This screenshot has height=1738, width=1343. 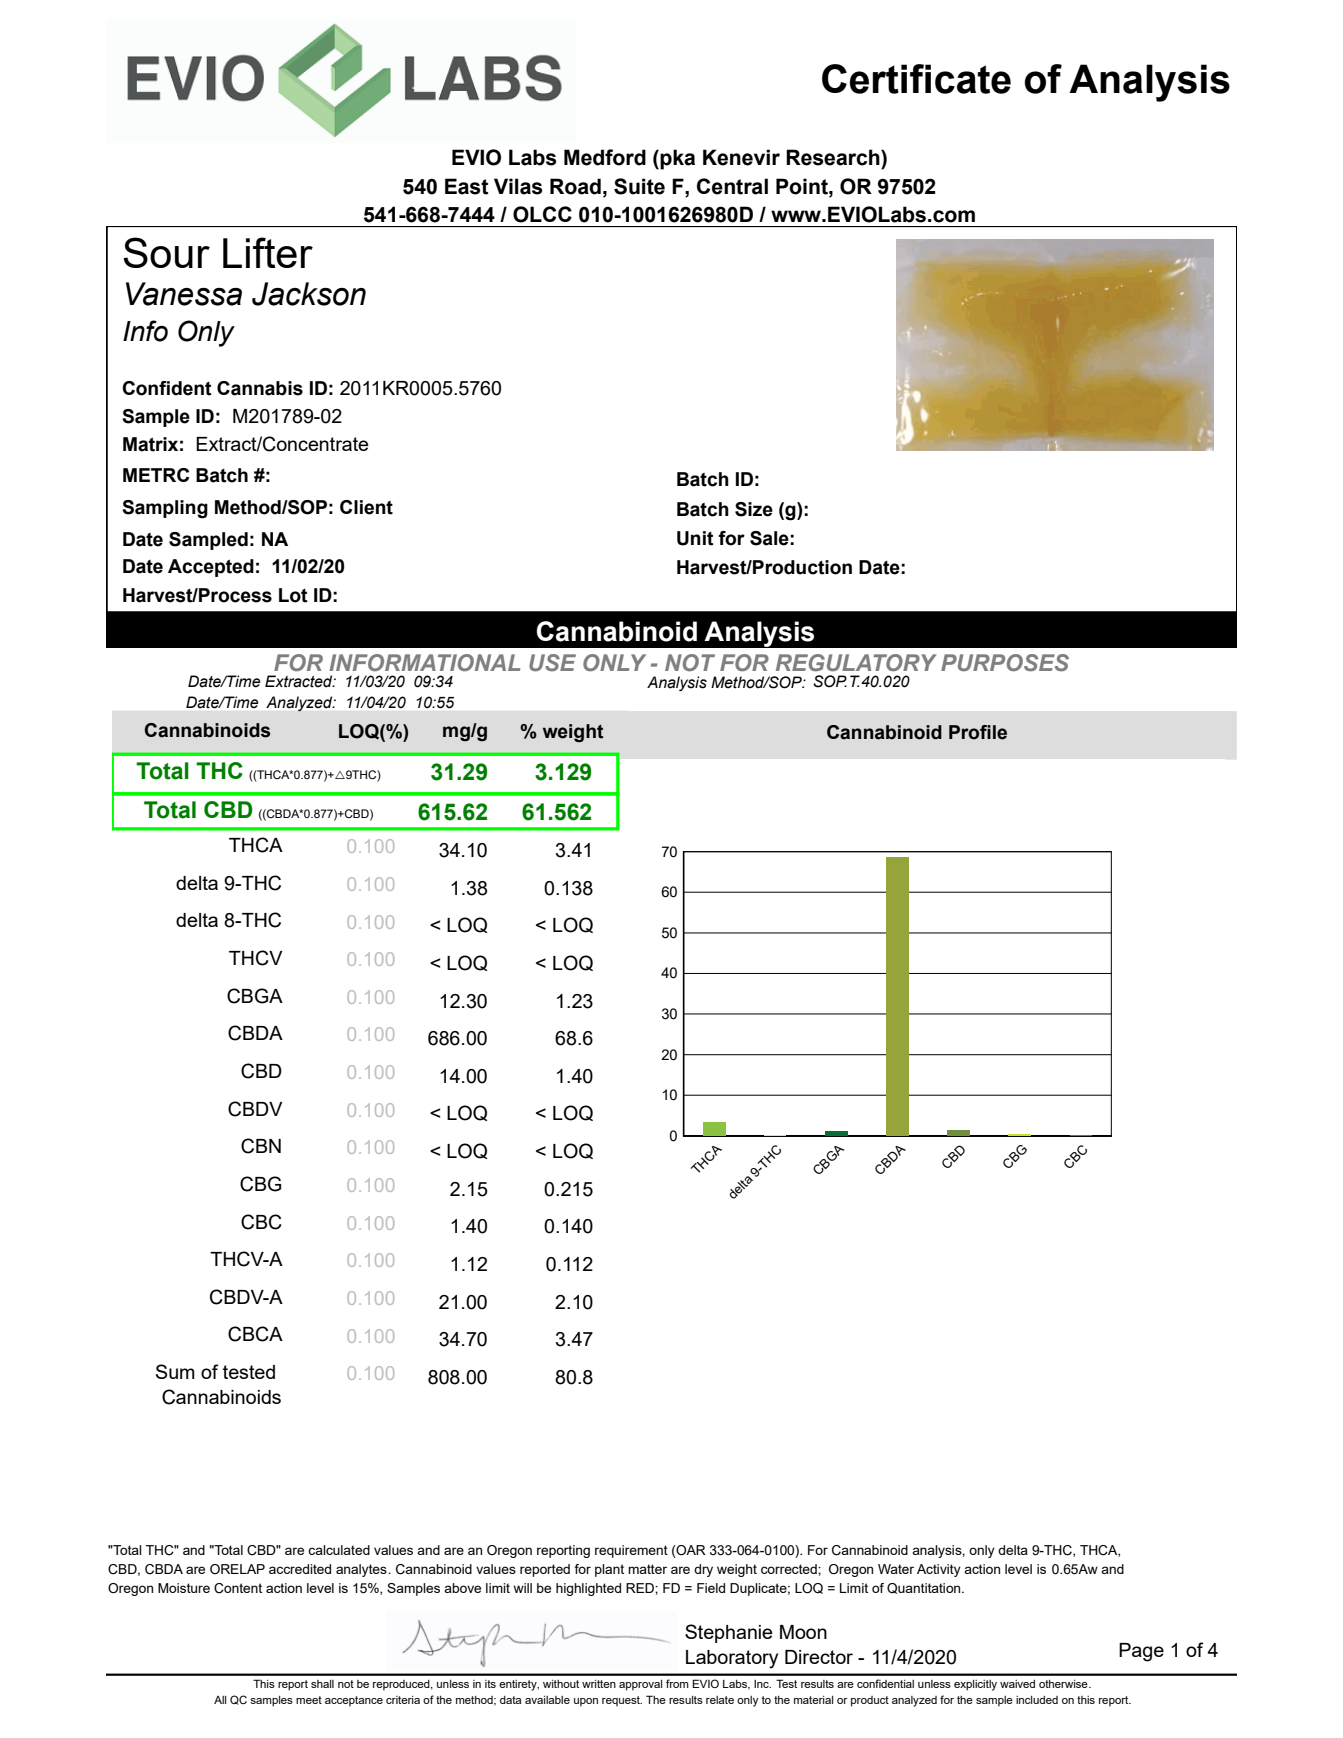 I want to click on USE, so click(x=552, y=662).
